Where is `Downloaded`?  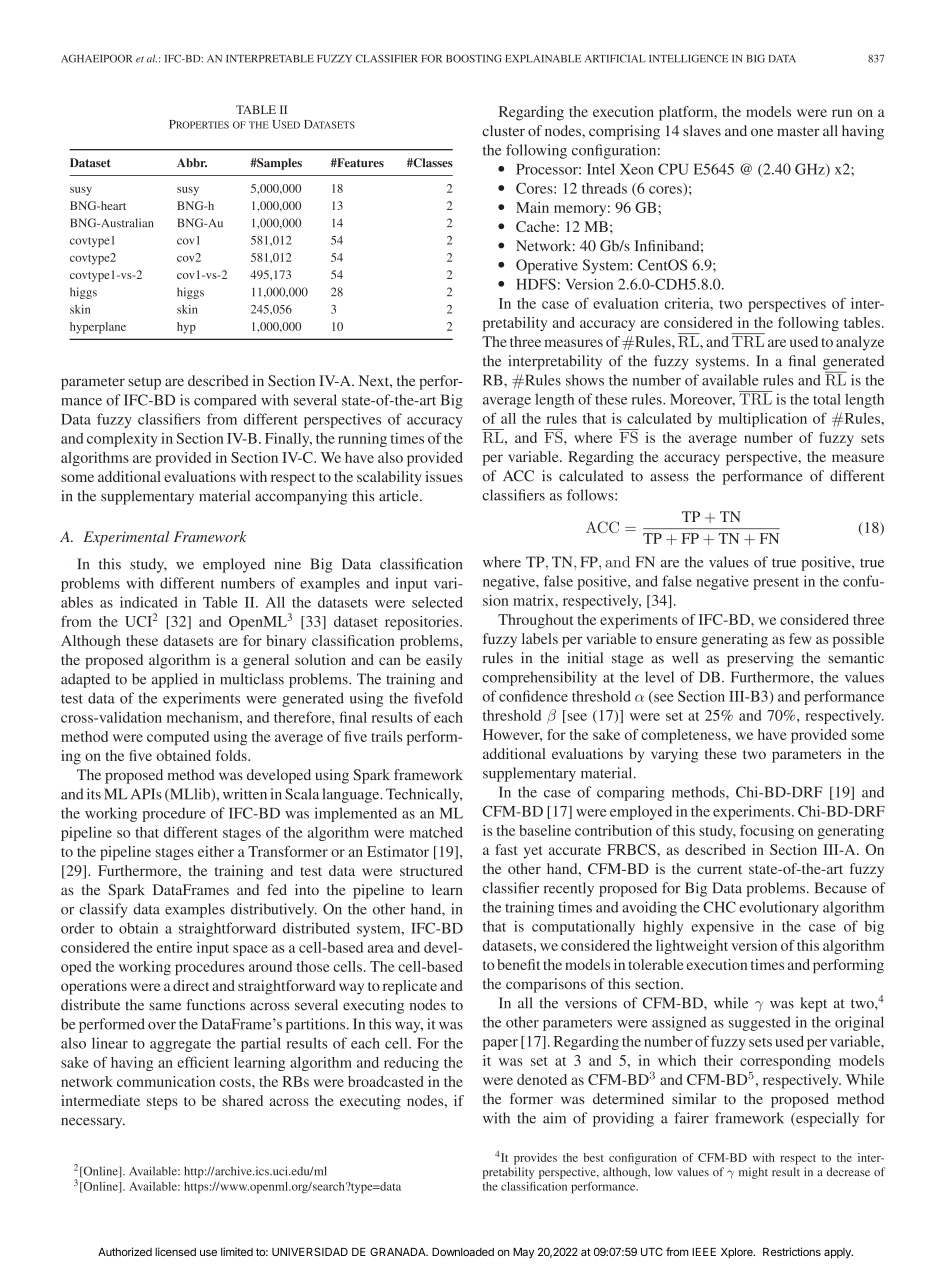 Downloaded is located at coordinates (463, 1252).
